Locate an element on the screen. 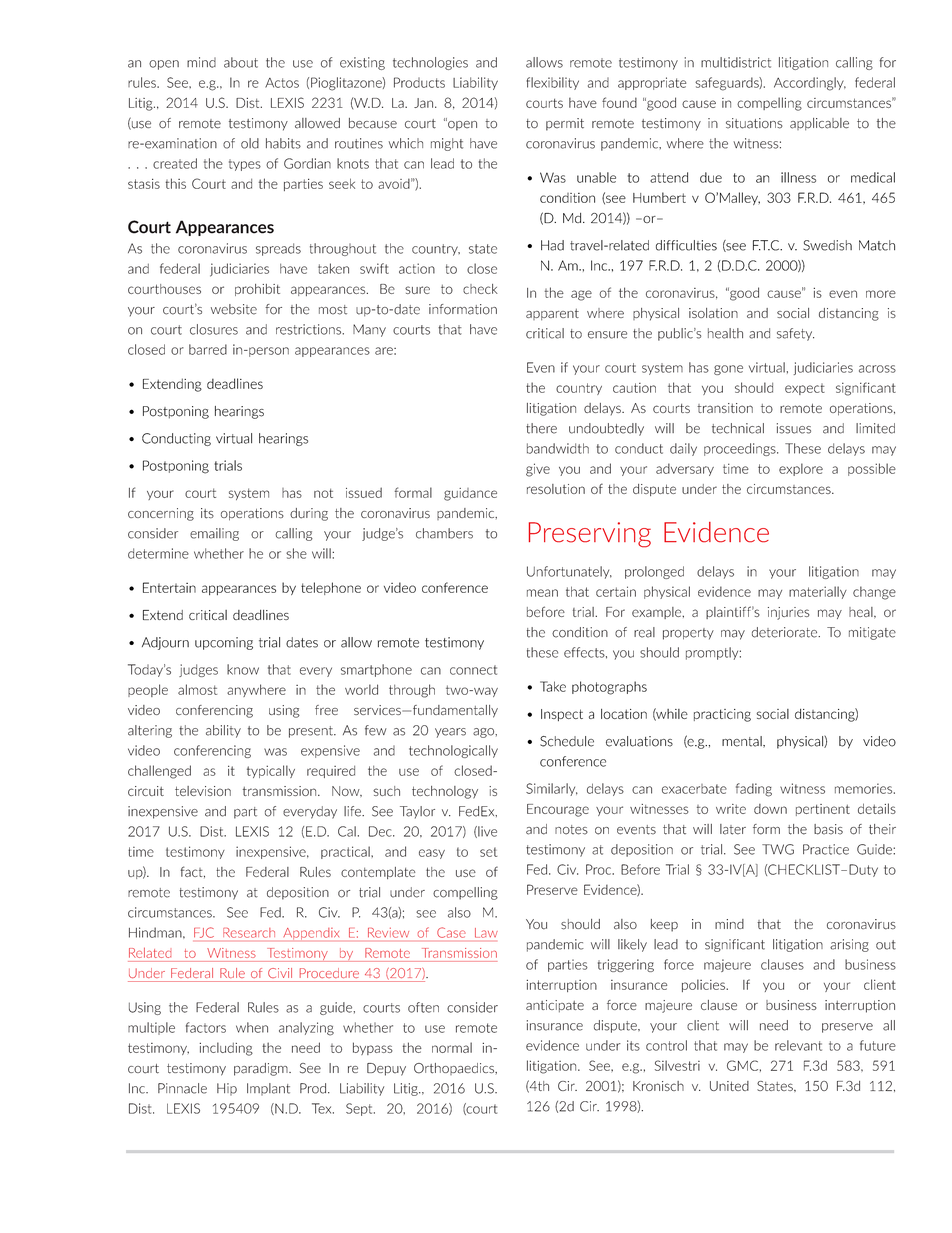 The image size is (952, 1233). relevant is located at coordinates (798, 1045).
